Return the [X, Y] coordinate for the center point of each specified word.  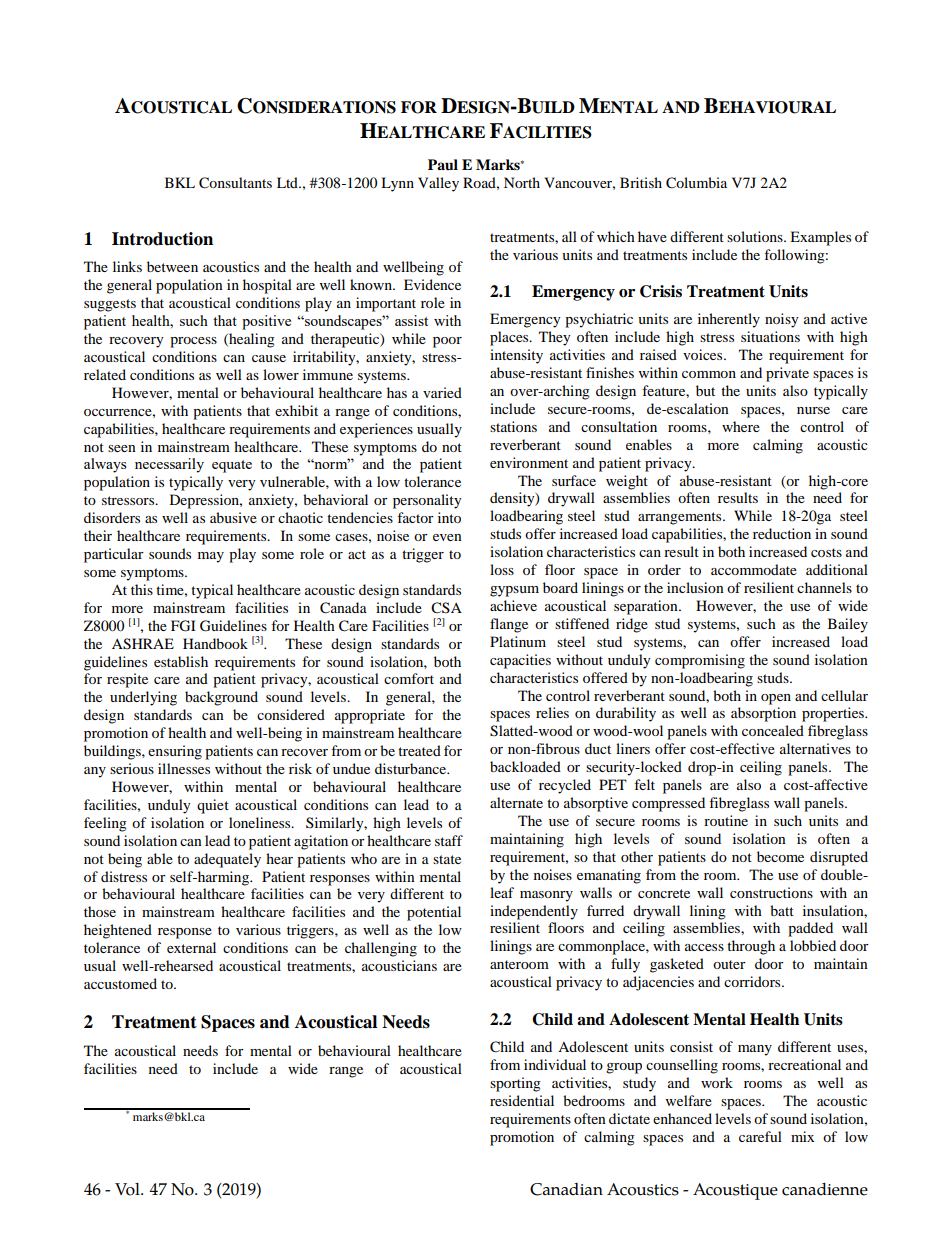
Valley [438, 184]
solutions [756, 236]
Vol [128, 1189]
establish [181, 661]
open [776, 699]
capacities [520, 661]
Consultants [235, 183]
